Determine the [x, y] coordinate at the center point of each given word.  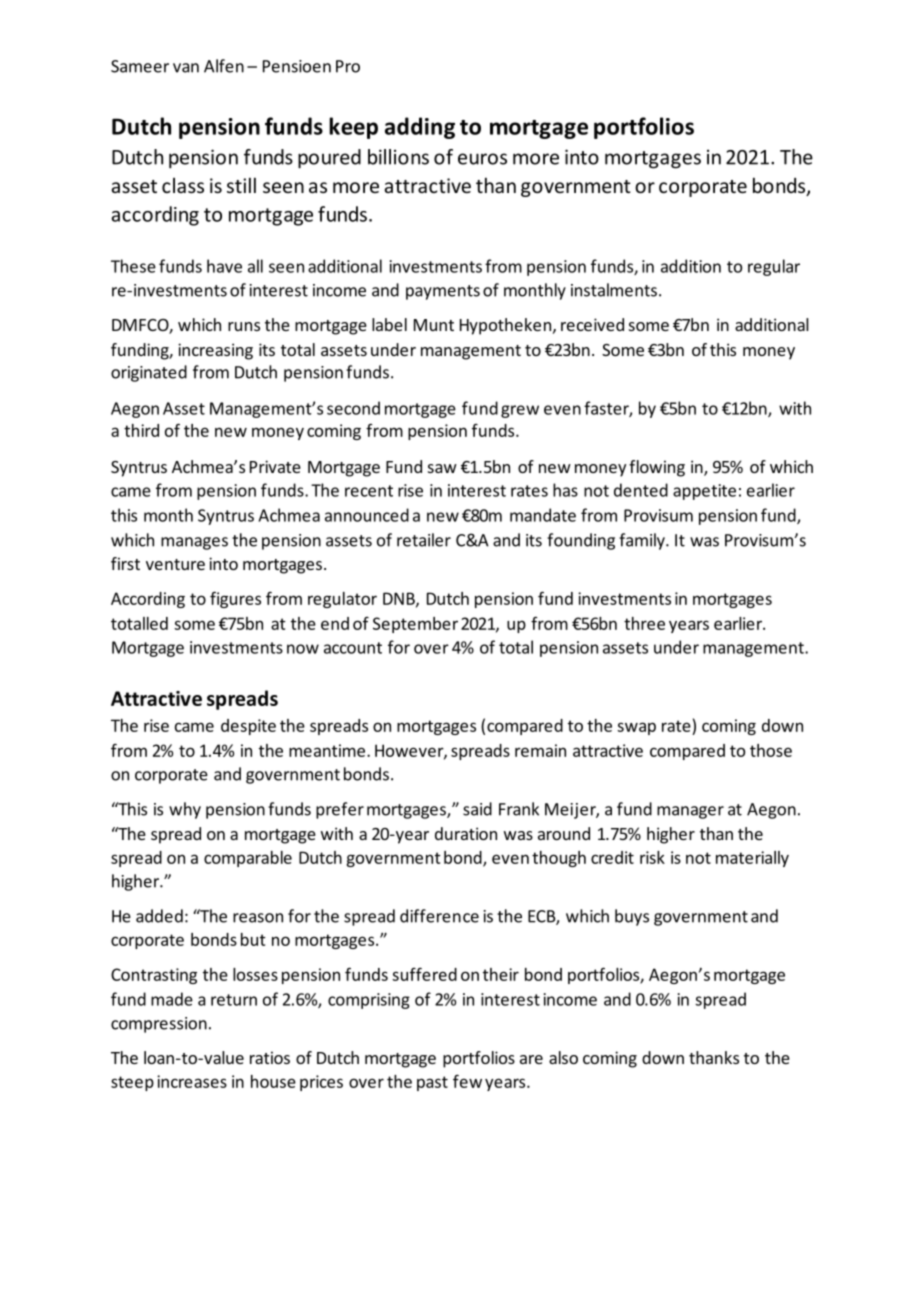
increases [192, 1081]
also [563, 1057]
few [467, 1081]
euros [482, 159]
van [186, 68]
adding [420, 128]
